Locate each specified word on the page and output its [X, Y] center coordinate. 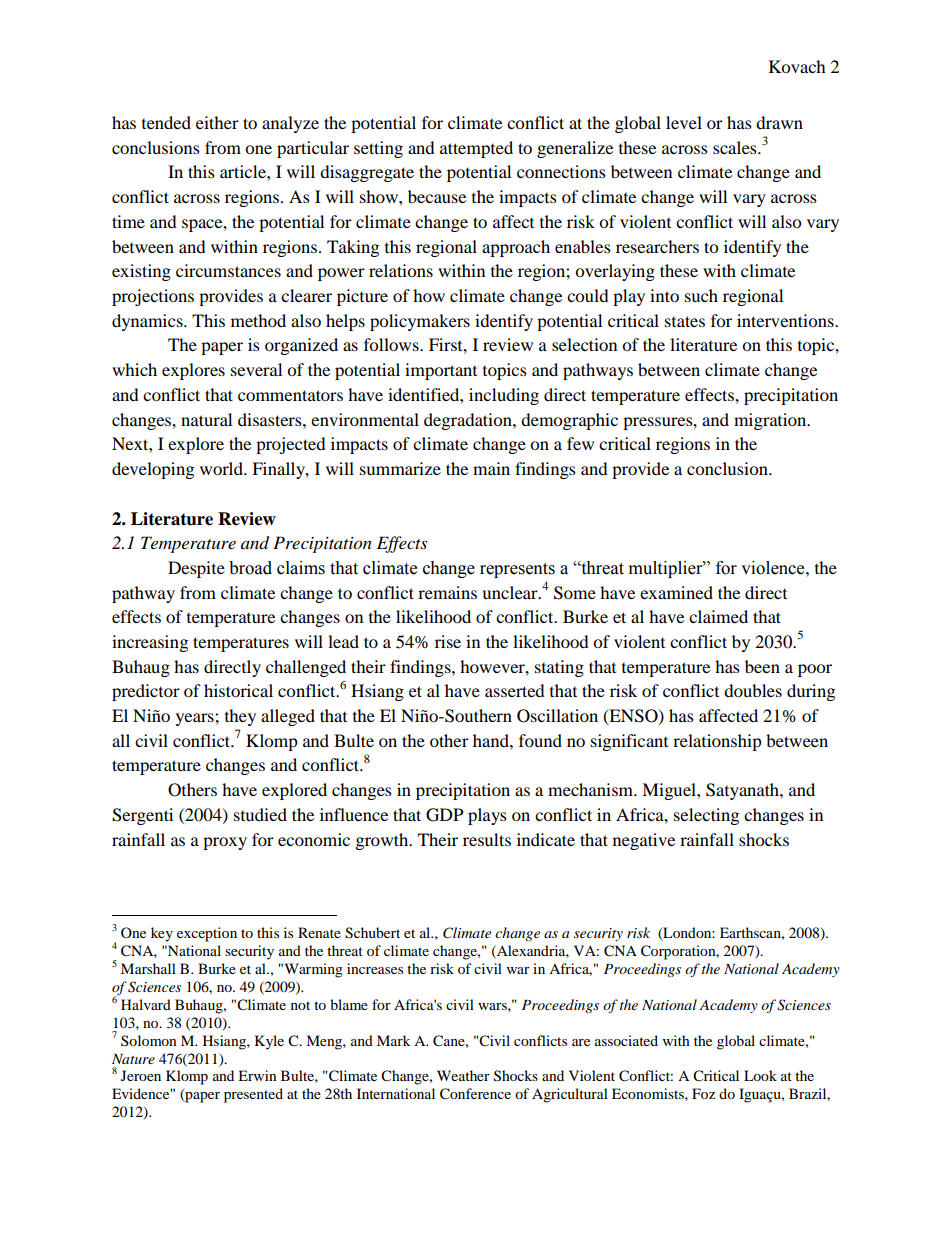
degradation [469, 421]
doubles [753, 690]
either [217, 122]
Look [760, 1075]
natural [206, 419]
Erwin [257, 1075]
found [540, 740]
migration [771, 421]
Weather [463, 1075]
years [196, 719]
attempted [476, 149]
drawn [779, 122]
